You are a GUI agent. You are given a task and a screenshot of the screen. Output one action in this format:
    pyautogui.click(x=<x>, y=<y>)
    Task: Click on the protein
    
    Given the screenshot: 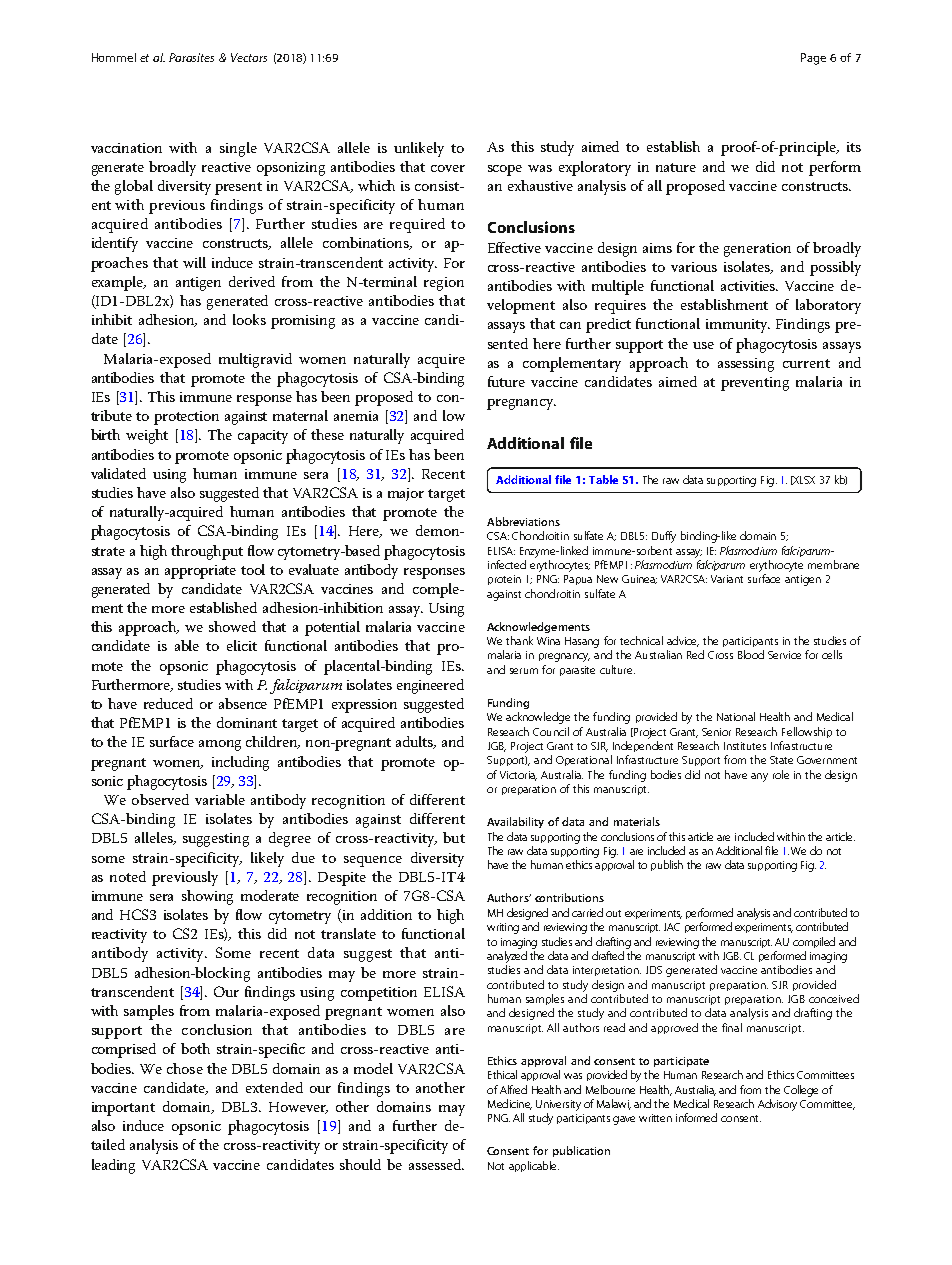 What is the action you would take?
    pyautogui.click(x=504, y=580)
